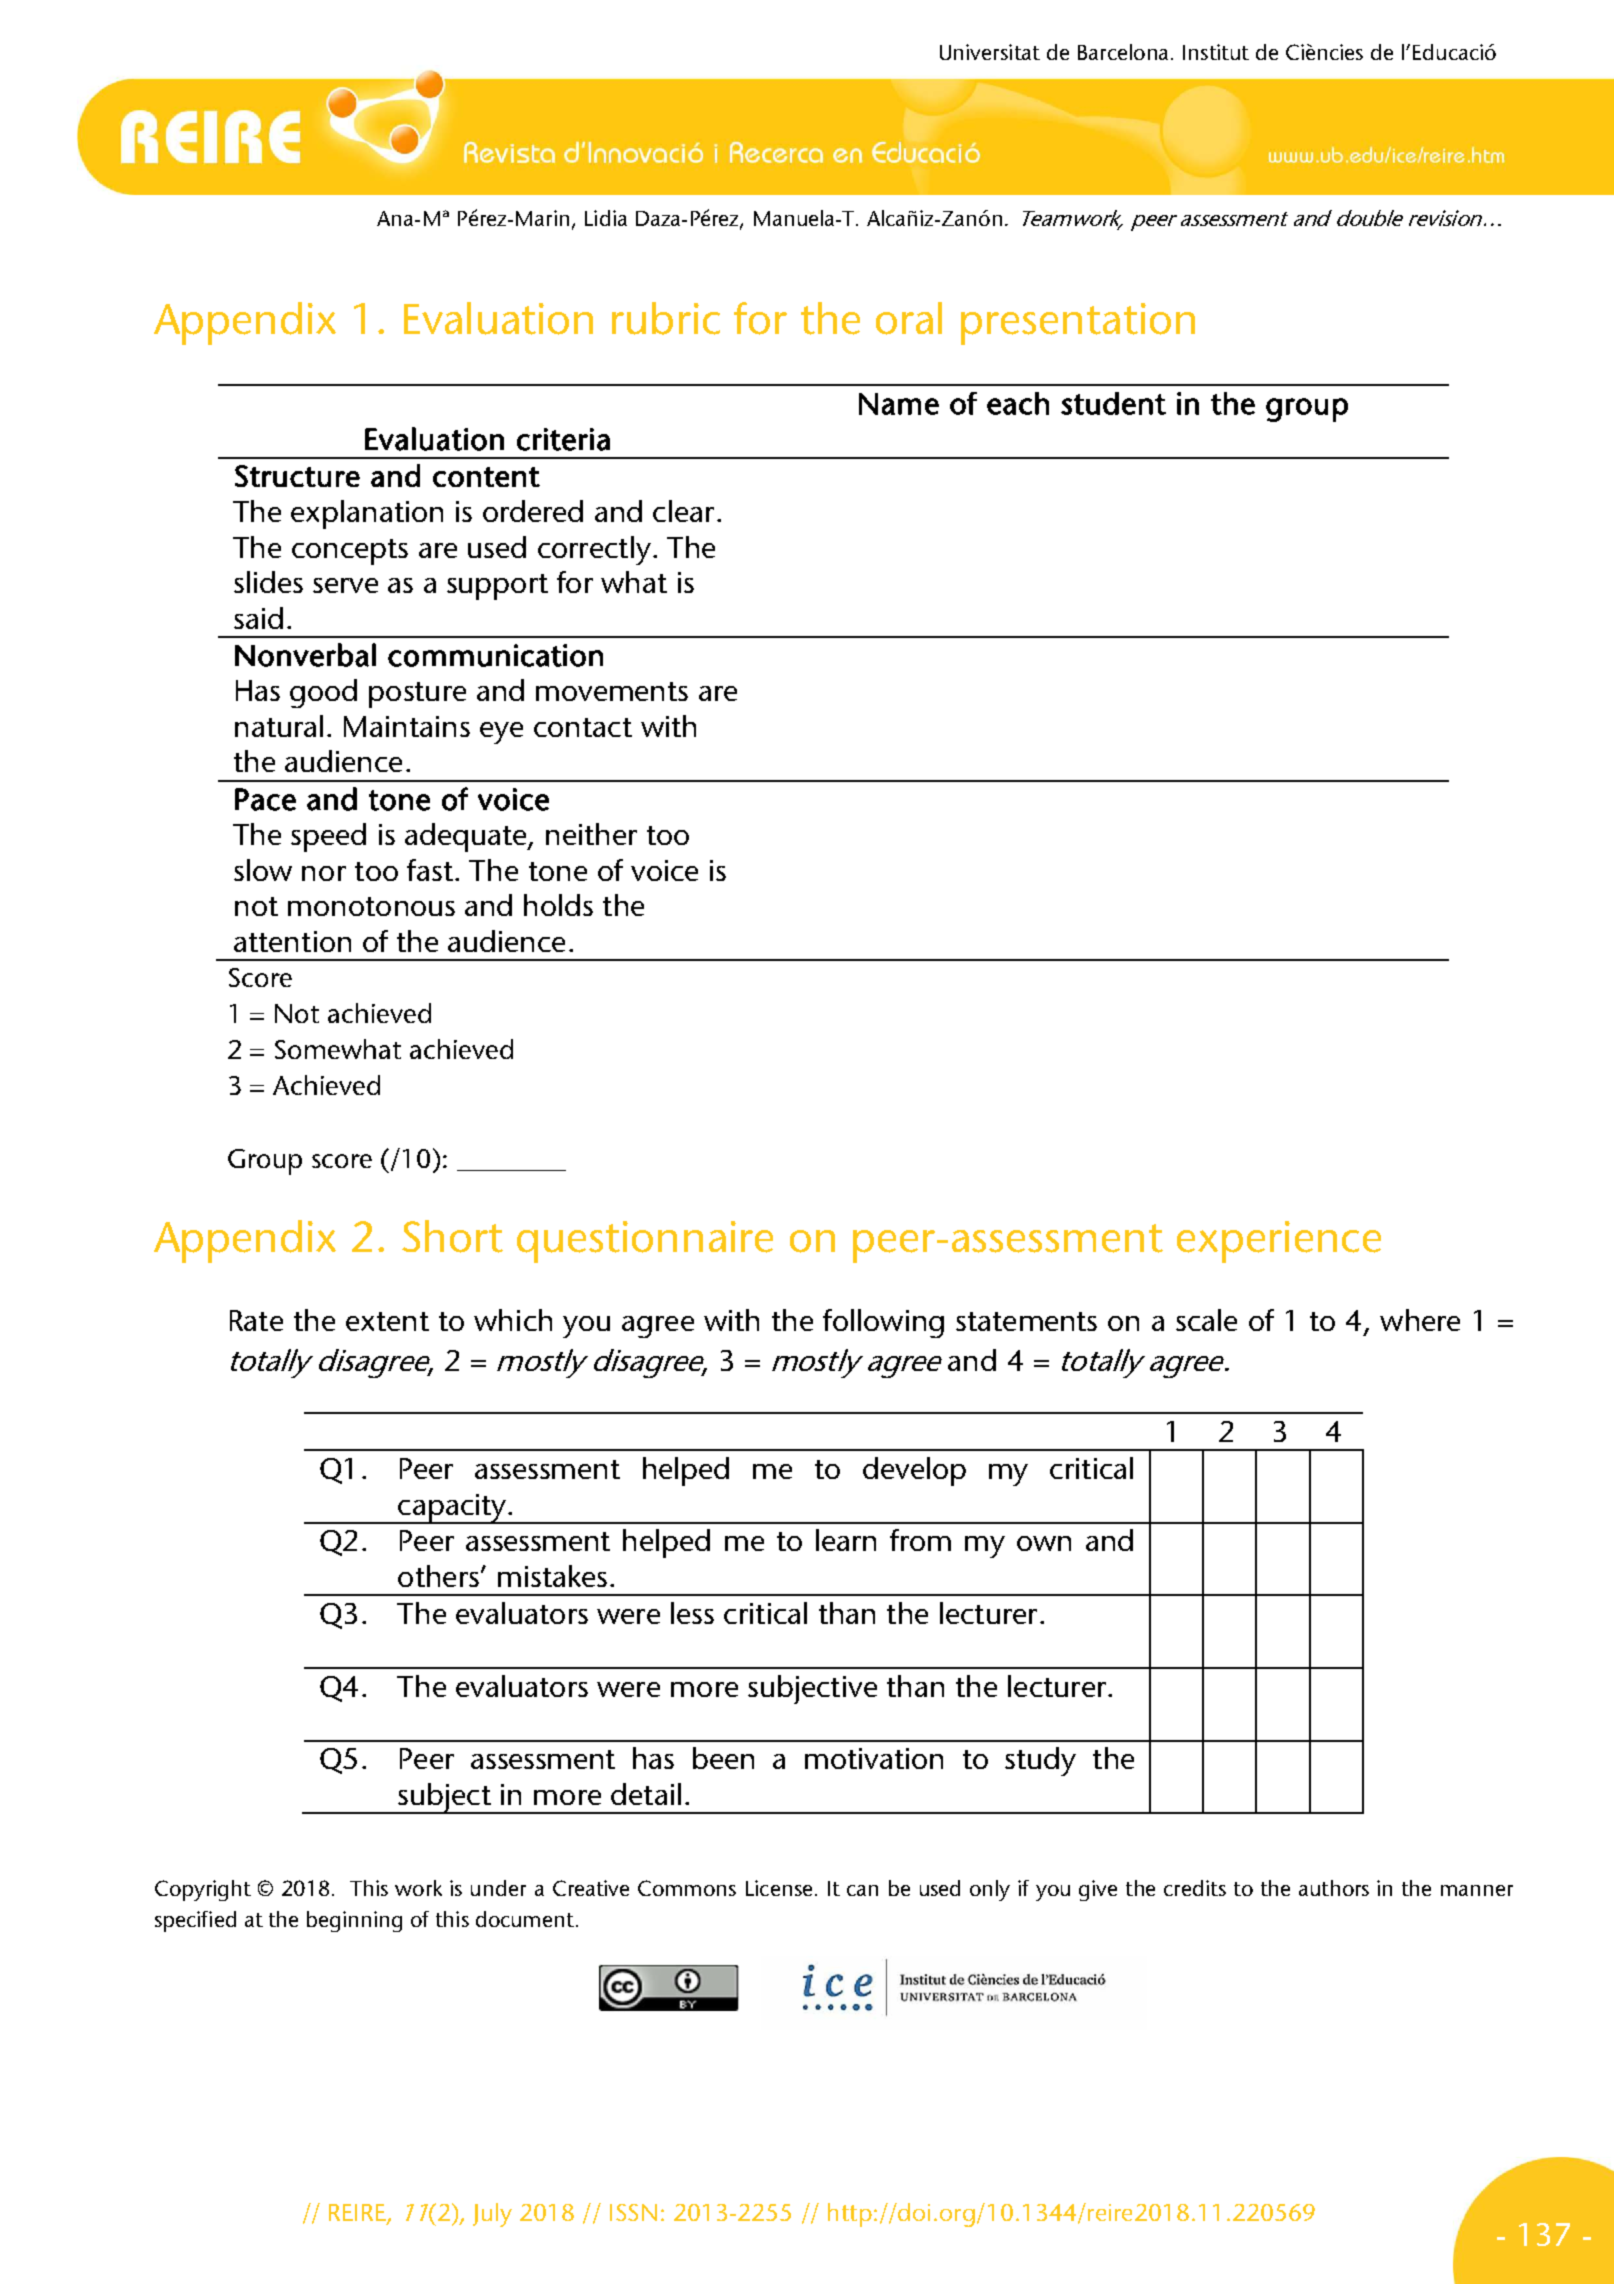  Describe the element at coordinates (492, 2215) in the screenshot. I see `July` at that location.
